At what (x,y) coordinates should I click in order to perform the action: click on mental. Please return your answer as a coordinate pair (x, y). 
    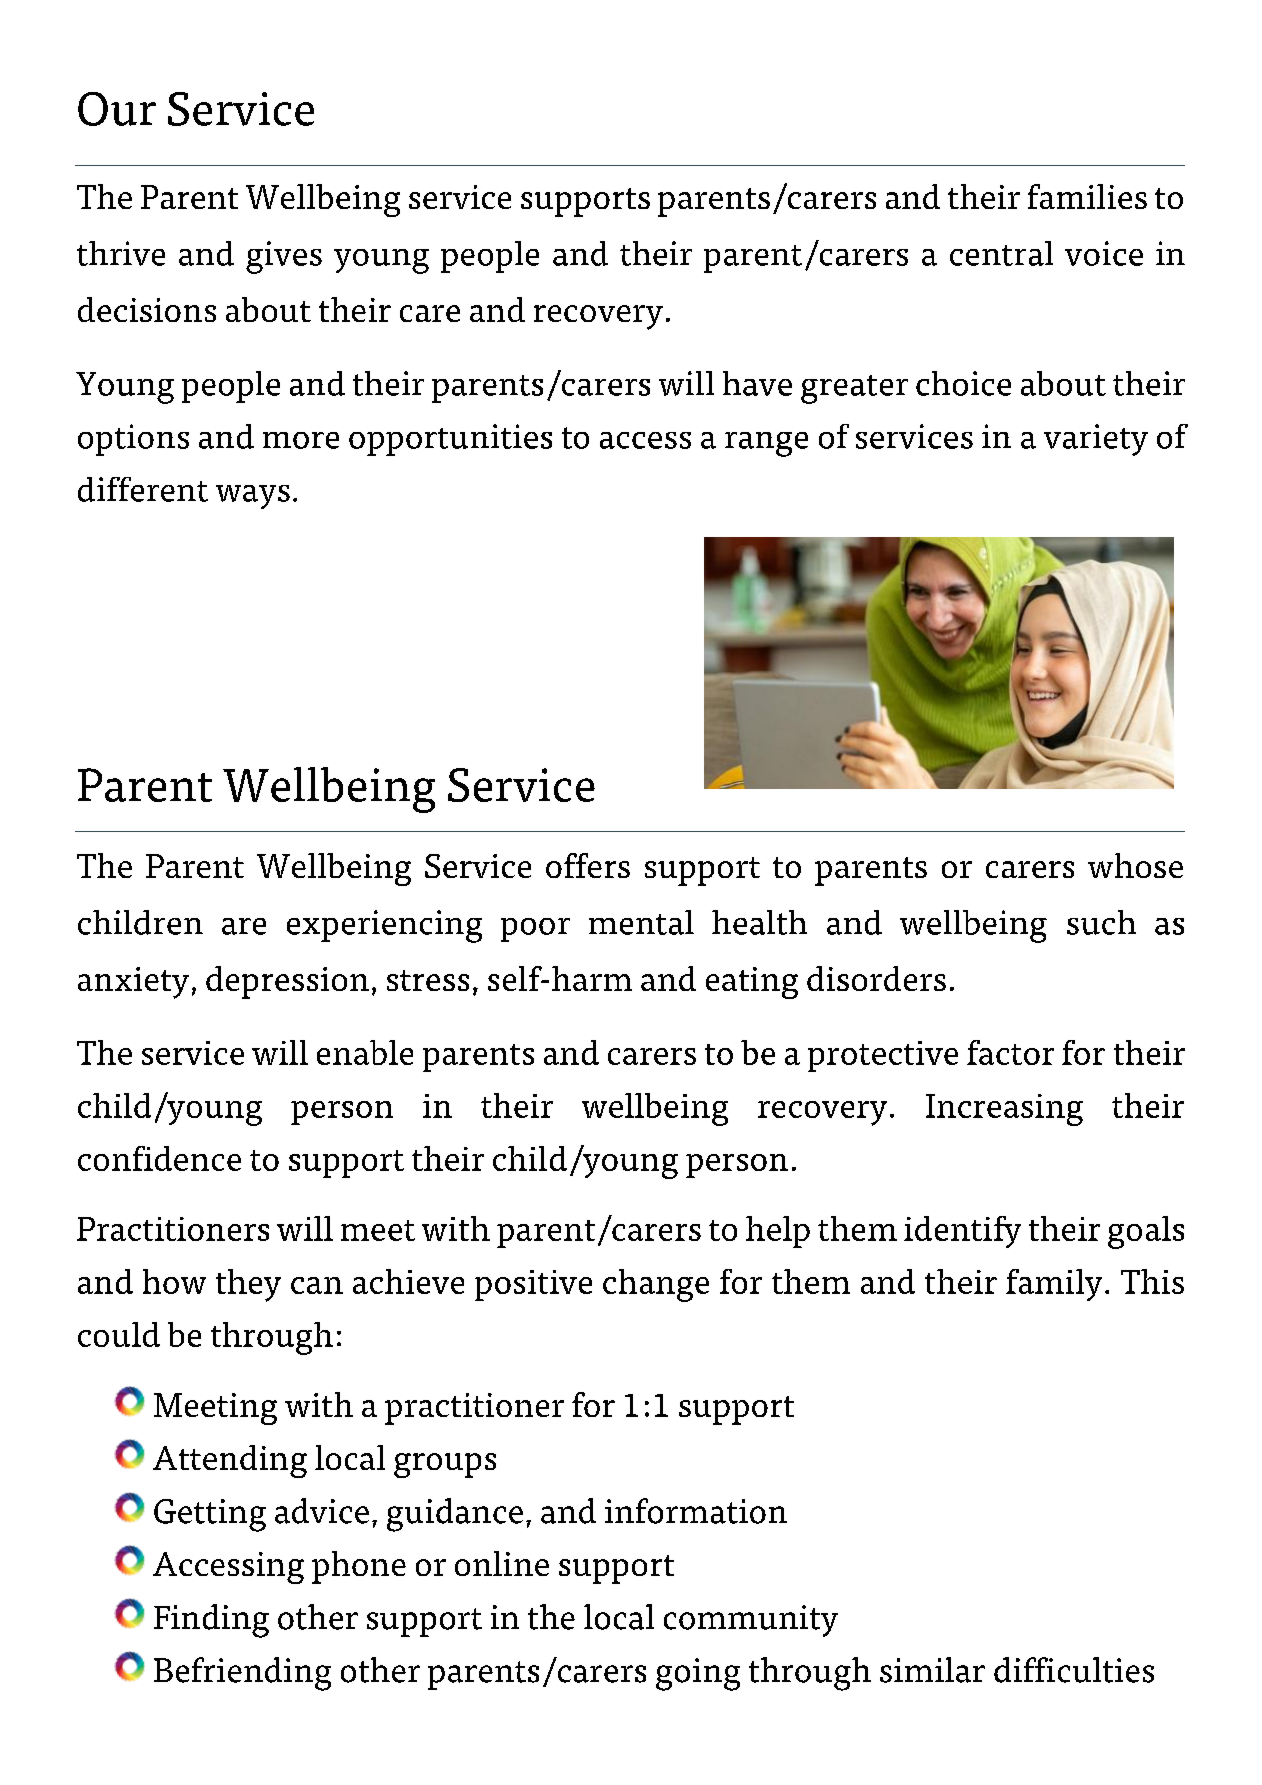
    Looking at the image, I should click on (641, 922).
